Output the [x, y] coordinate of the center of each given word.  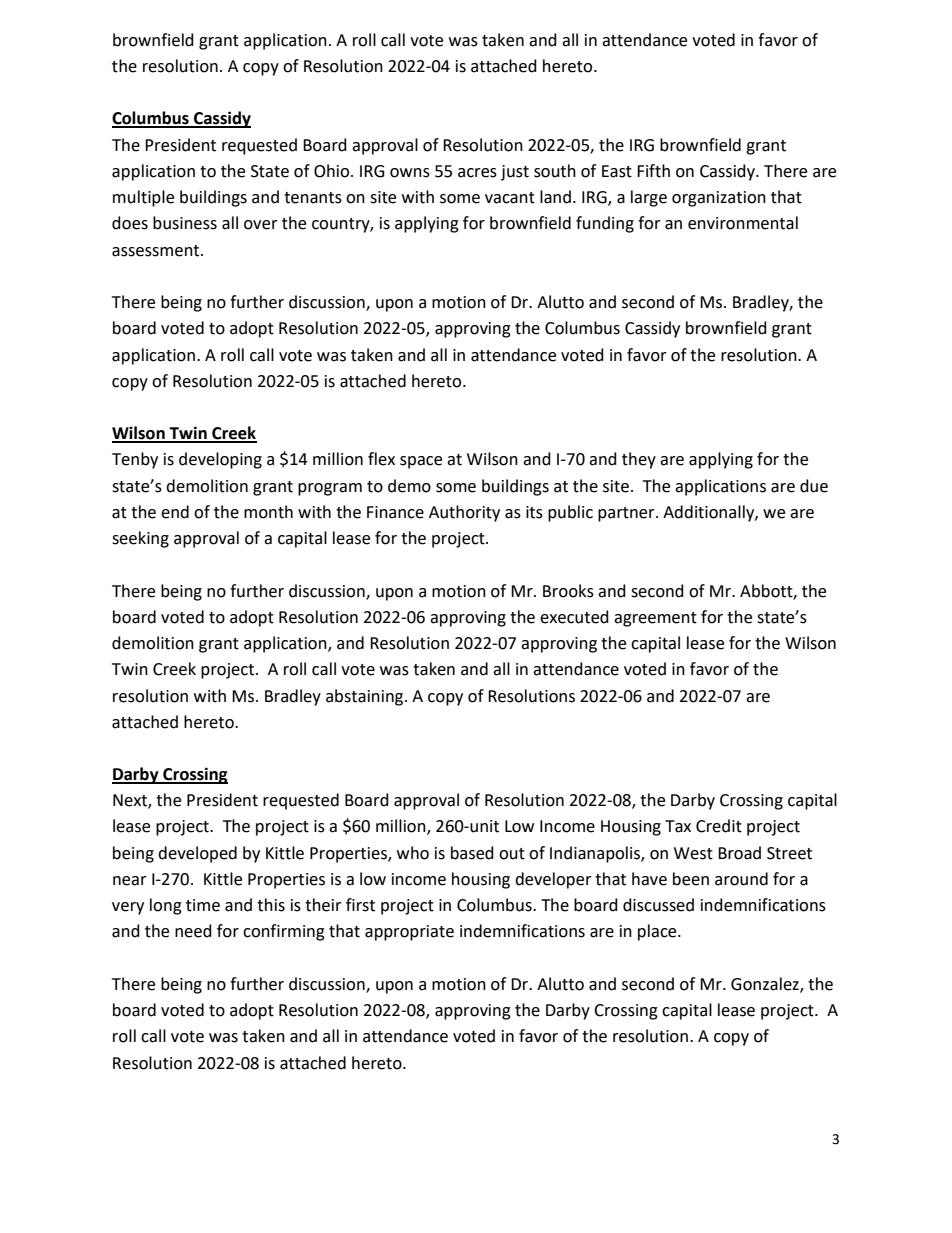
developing [220, 460]
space [421, 462]
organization [719, 199]
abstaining [366, 697]
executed [574, 617]
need [193, 931]
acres [477, 173]
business [185, 223]
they [639, 460]
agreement [655, 619]
